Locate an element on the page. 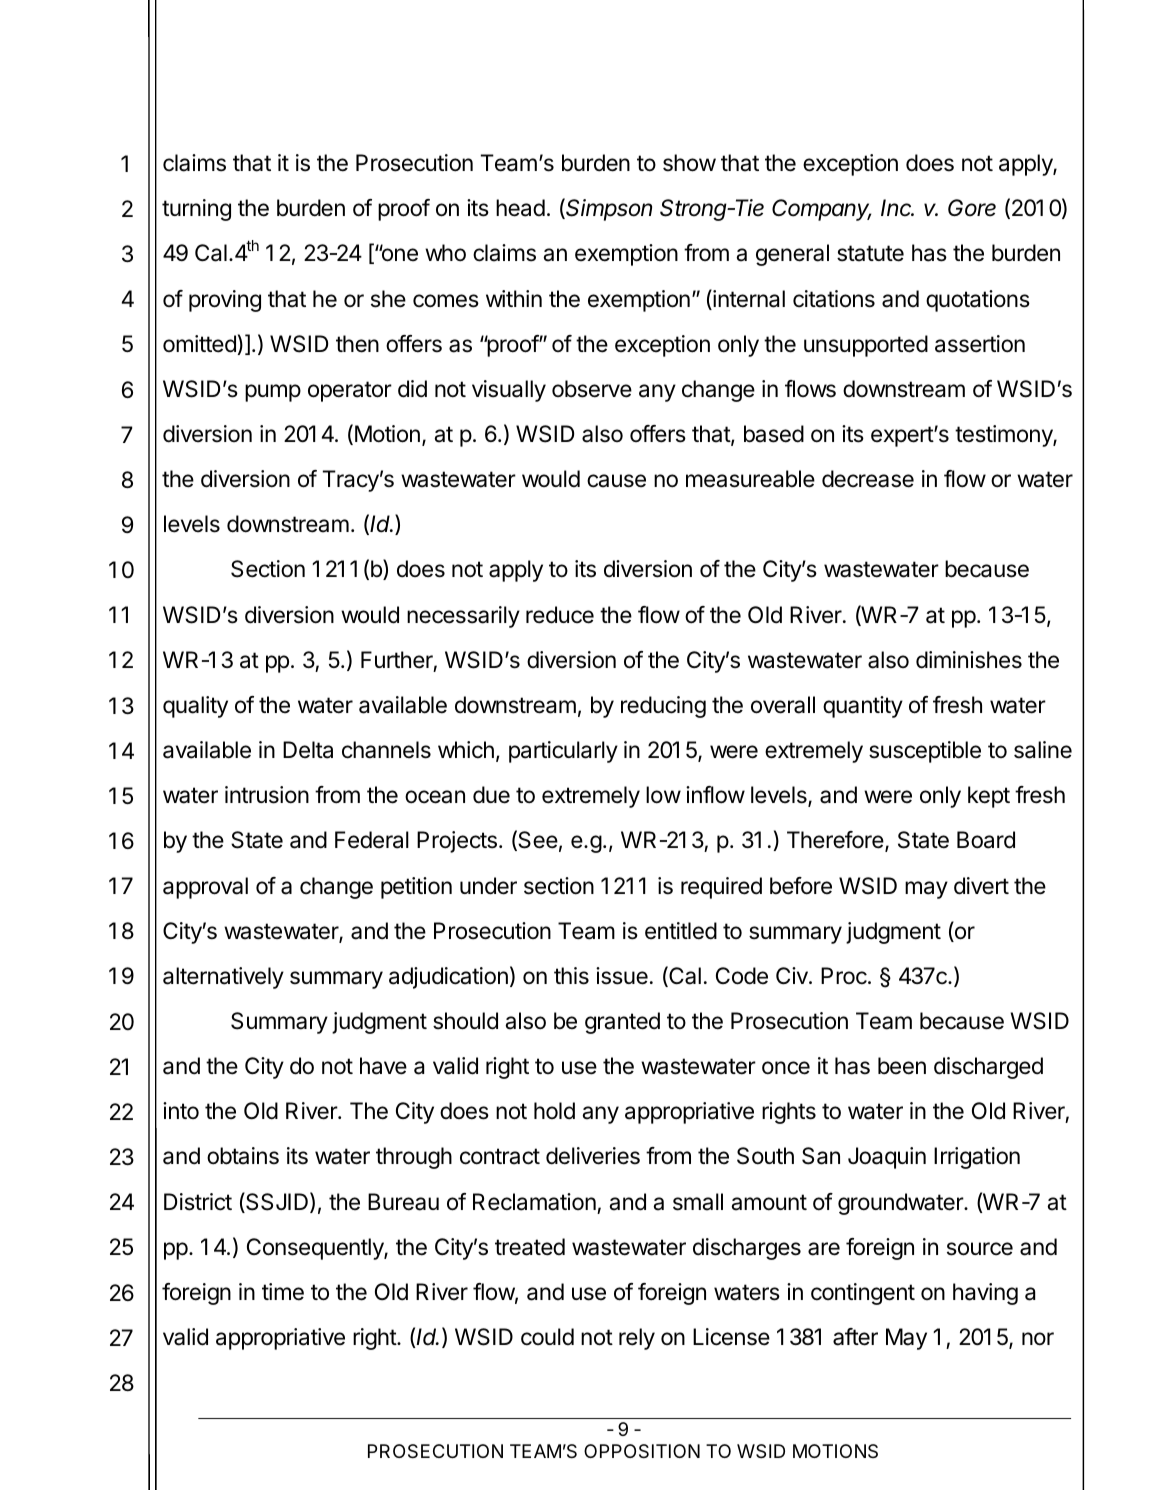 This image has width=1151, height=1490. Gore is located at coordinates (972, 208).
